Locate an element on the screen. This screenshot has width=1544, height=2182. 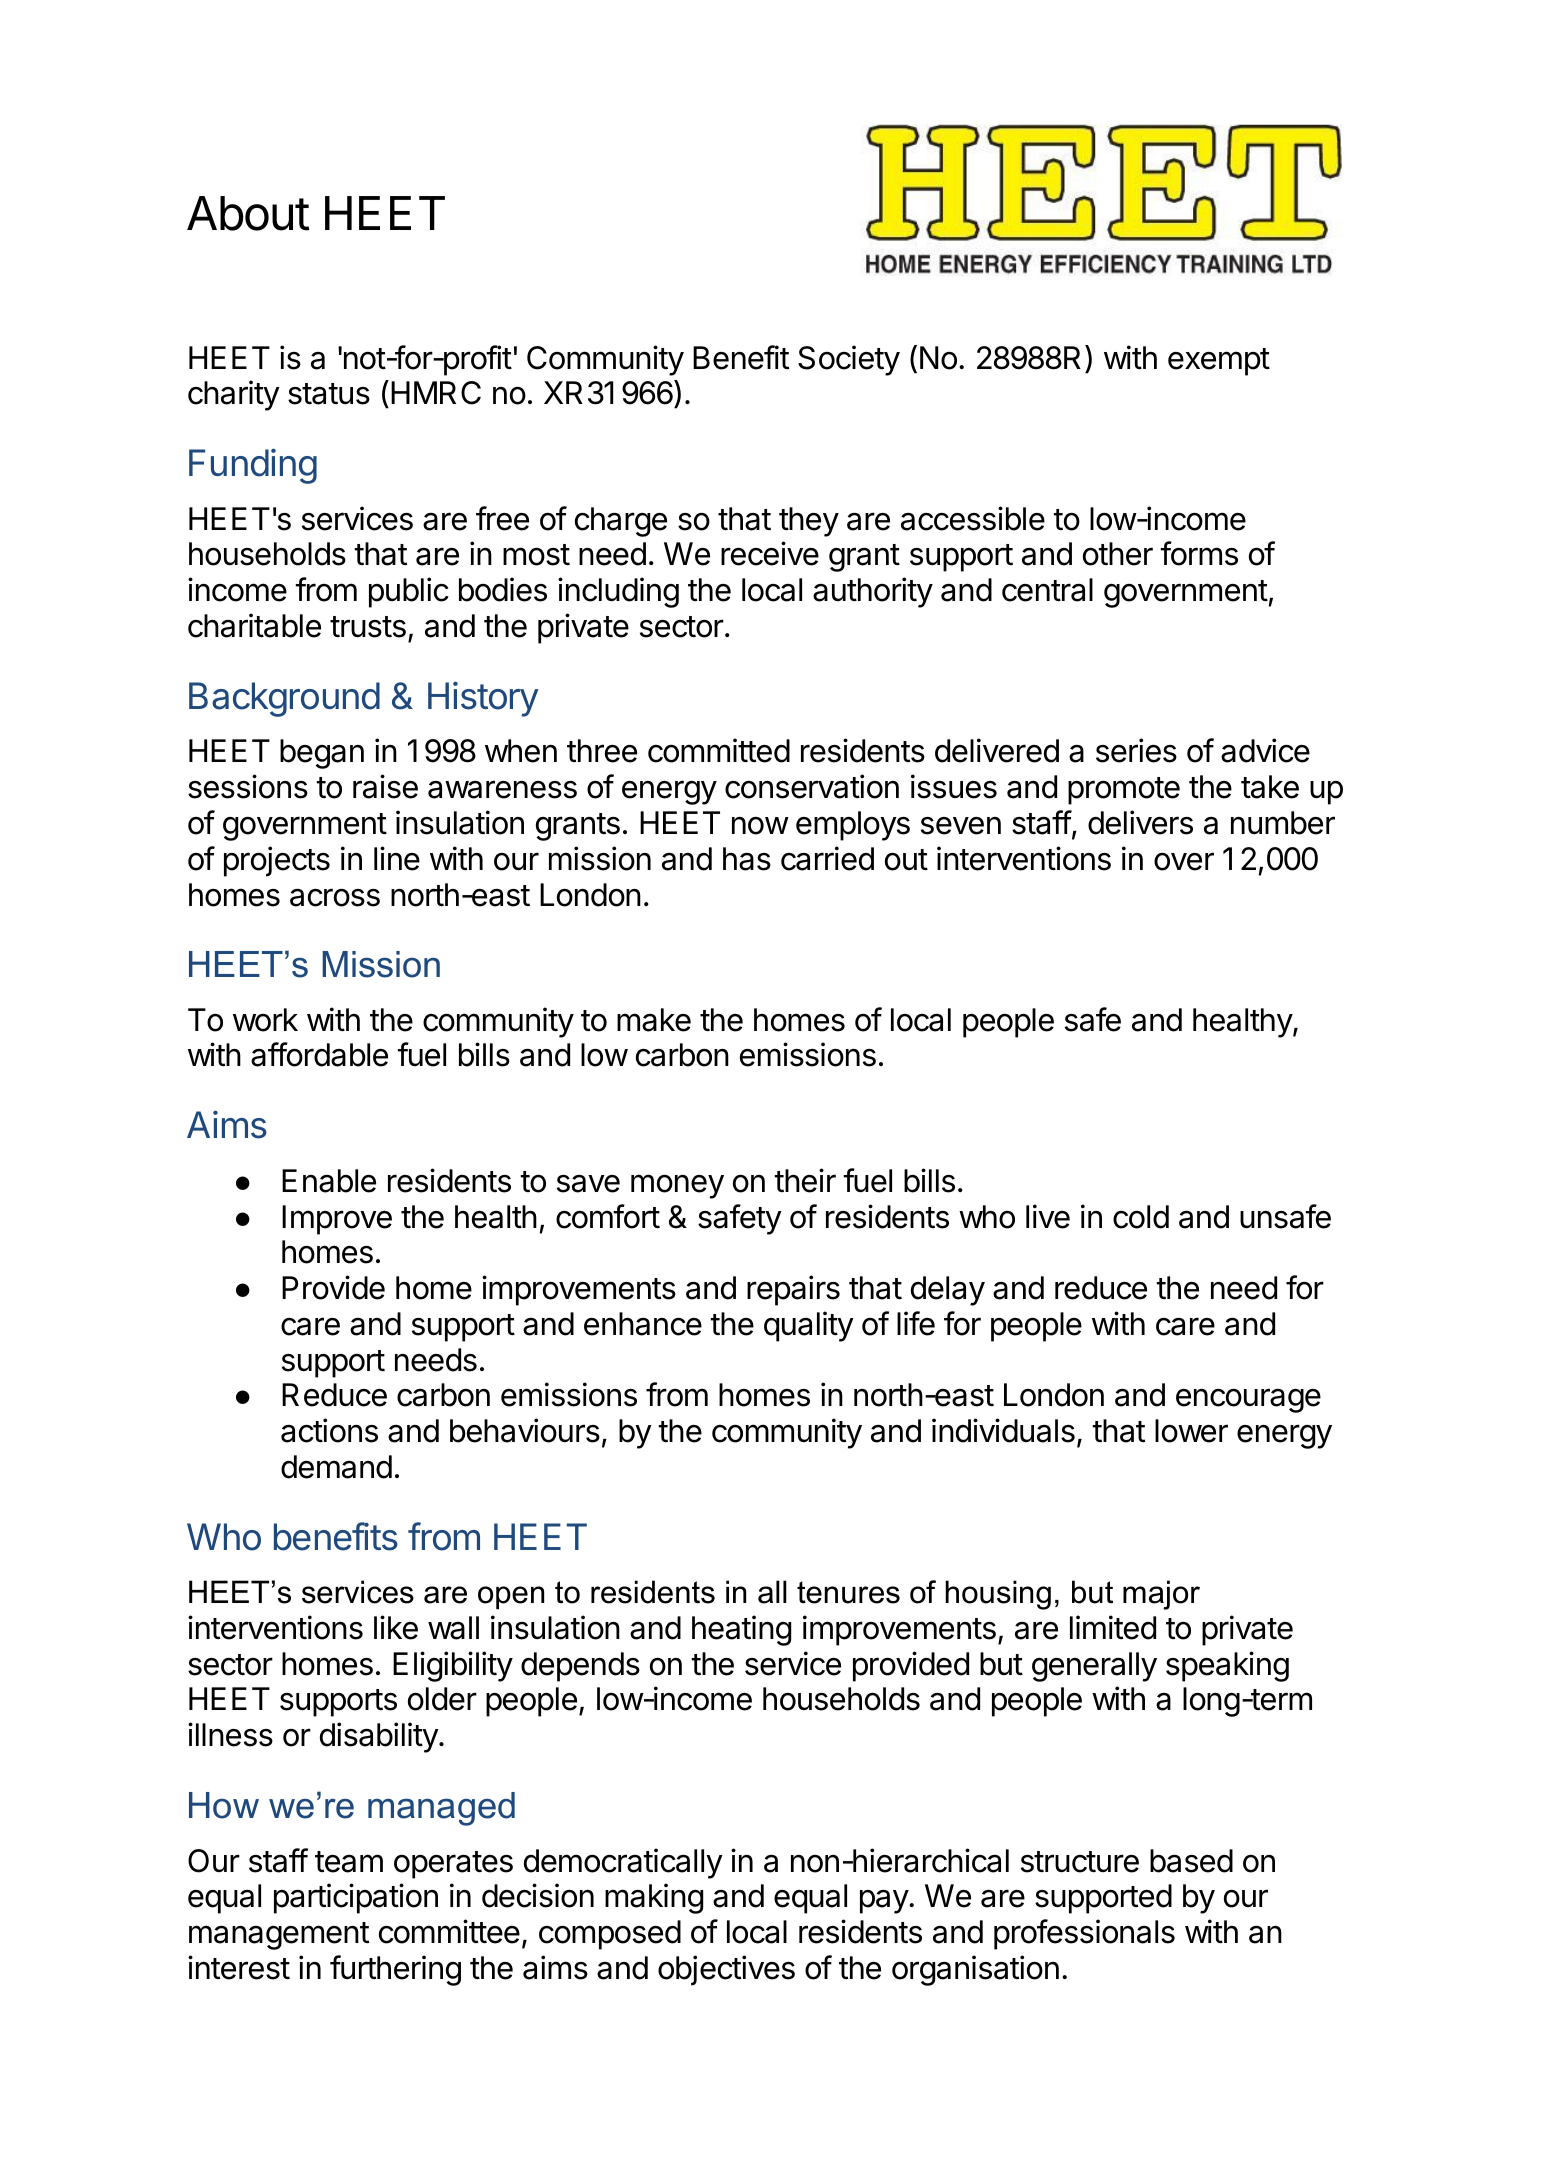
Society is located at coordinates (849, 360).
